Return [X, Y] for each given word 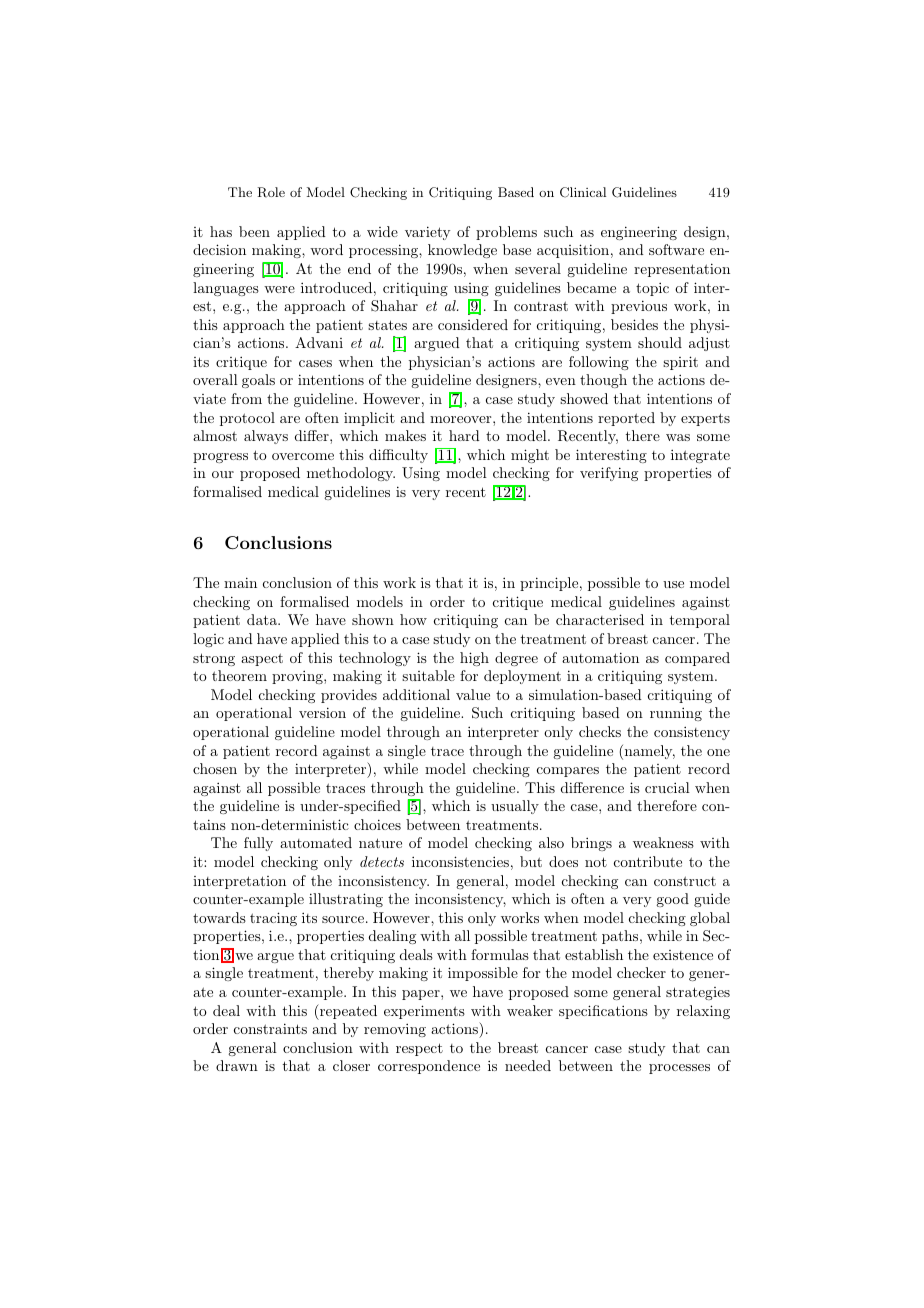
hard [464, 435]
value [473, 694]
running [676, 714]
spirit [680, 363]
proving [298, 677]
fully [258, 844]
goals [258, 381]
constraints [270, 1028]
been [254, 231]
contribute [648, 861]
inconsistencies [460, 861]
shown [373, 619]
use [673, 584]
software [676, 249]
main [240, 582]
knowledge [462, 251]
